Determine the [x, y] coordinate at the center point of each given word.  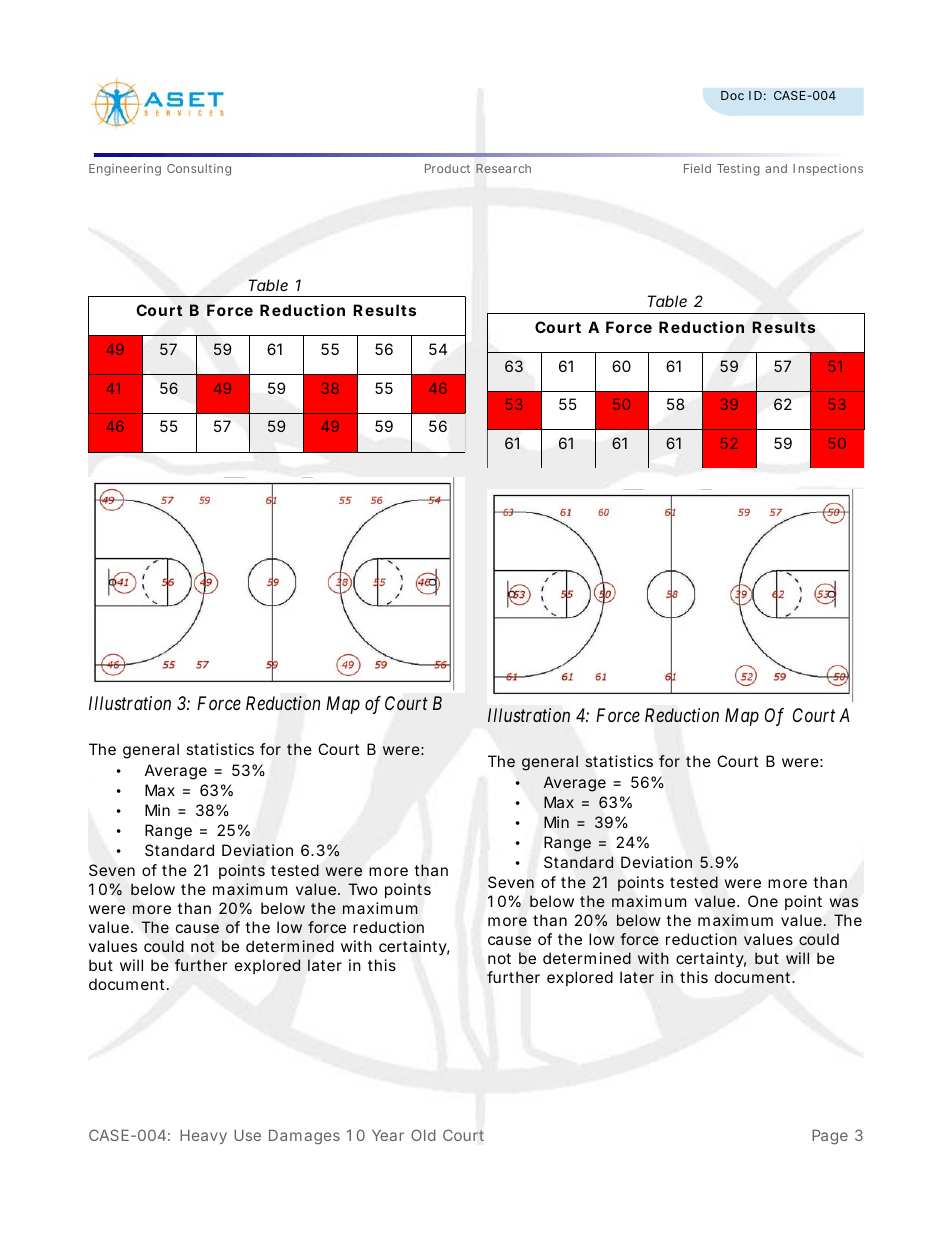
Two [363, 889]
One [763, 901]
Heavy [203, 1136]
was [844, 902]
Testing [738, 170]
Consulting [199, 170]
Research [503, 168]
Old [423, 1135]
